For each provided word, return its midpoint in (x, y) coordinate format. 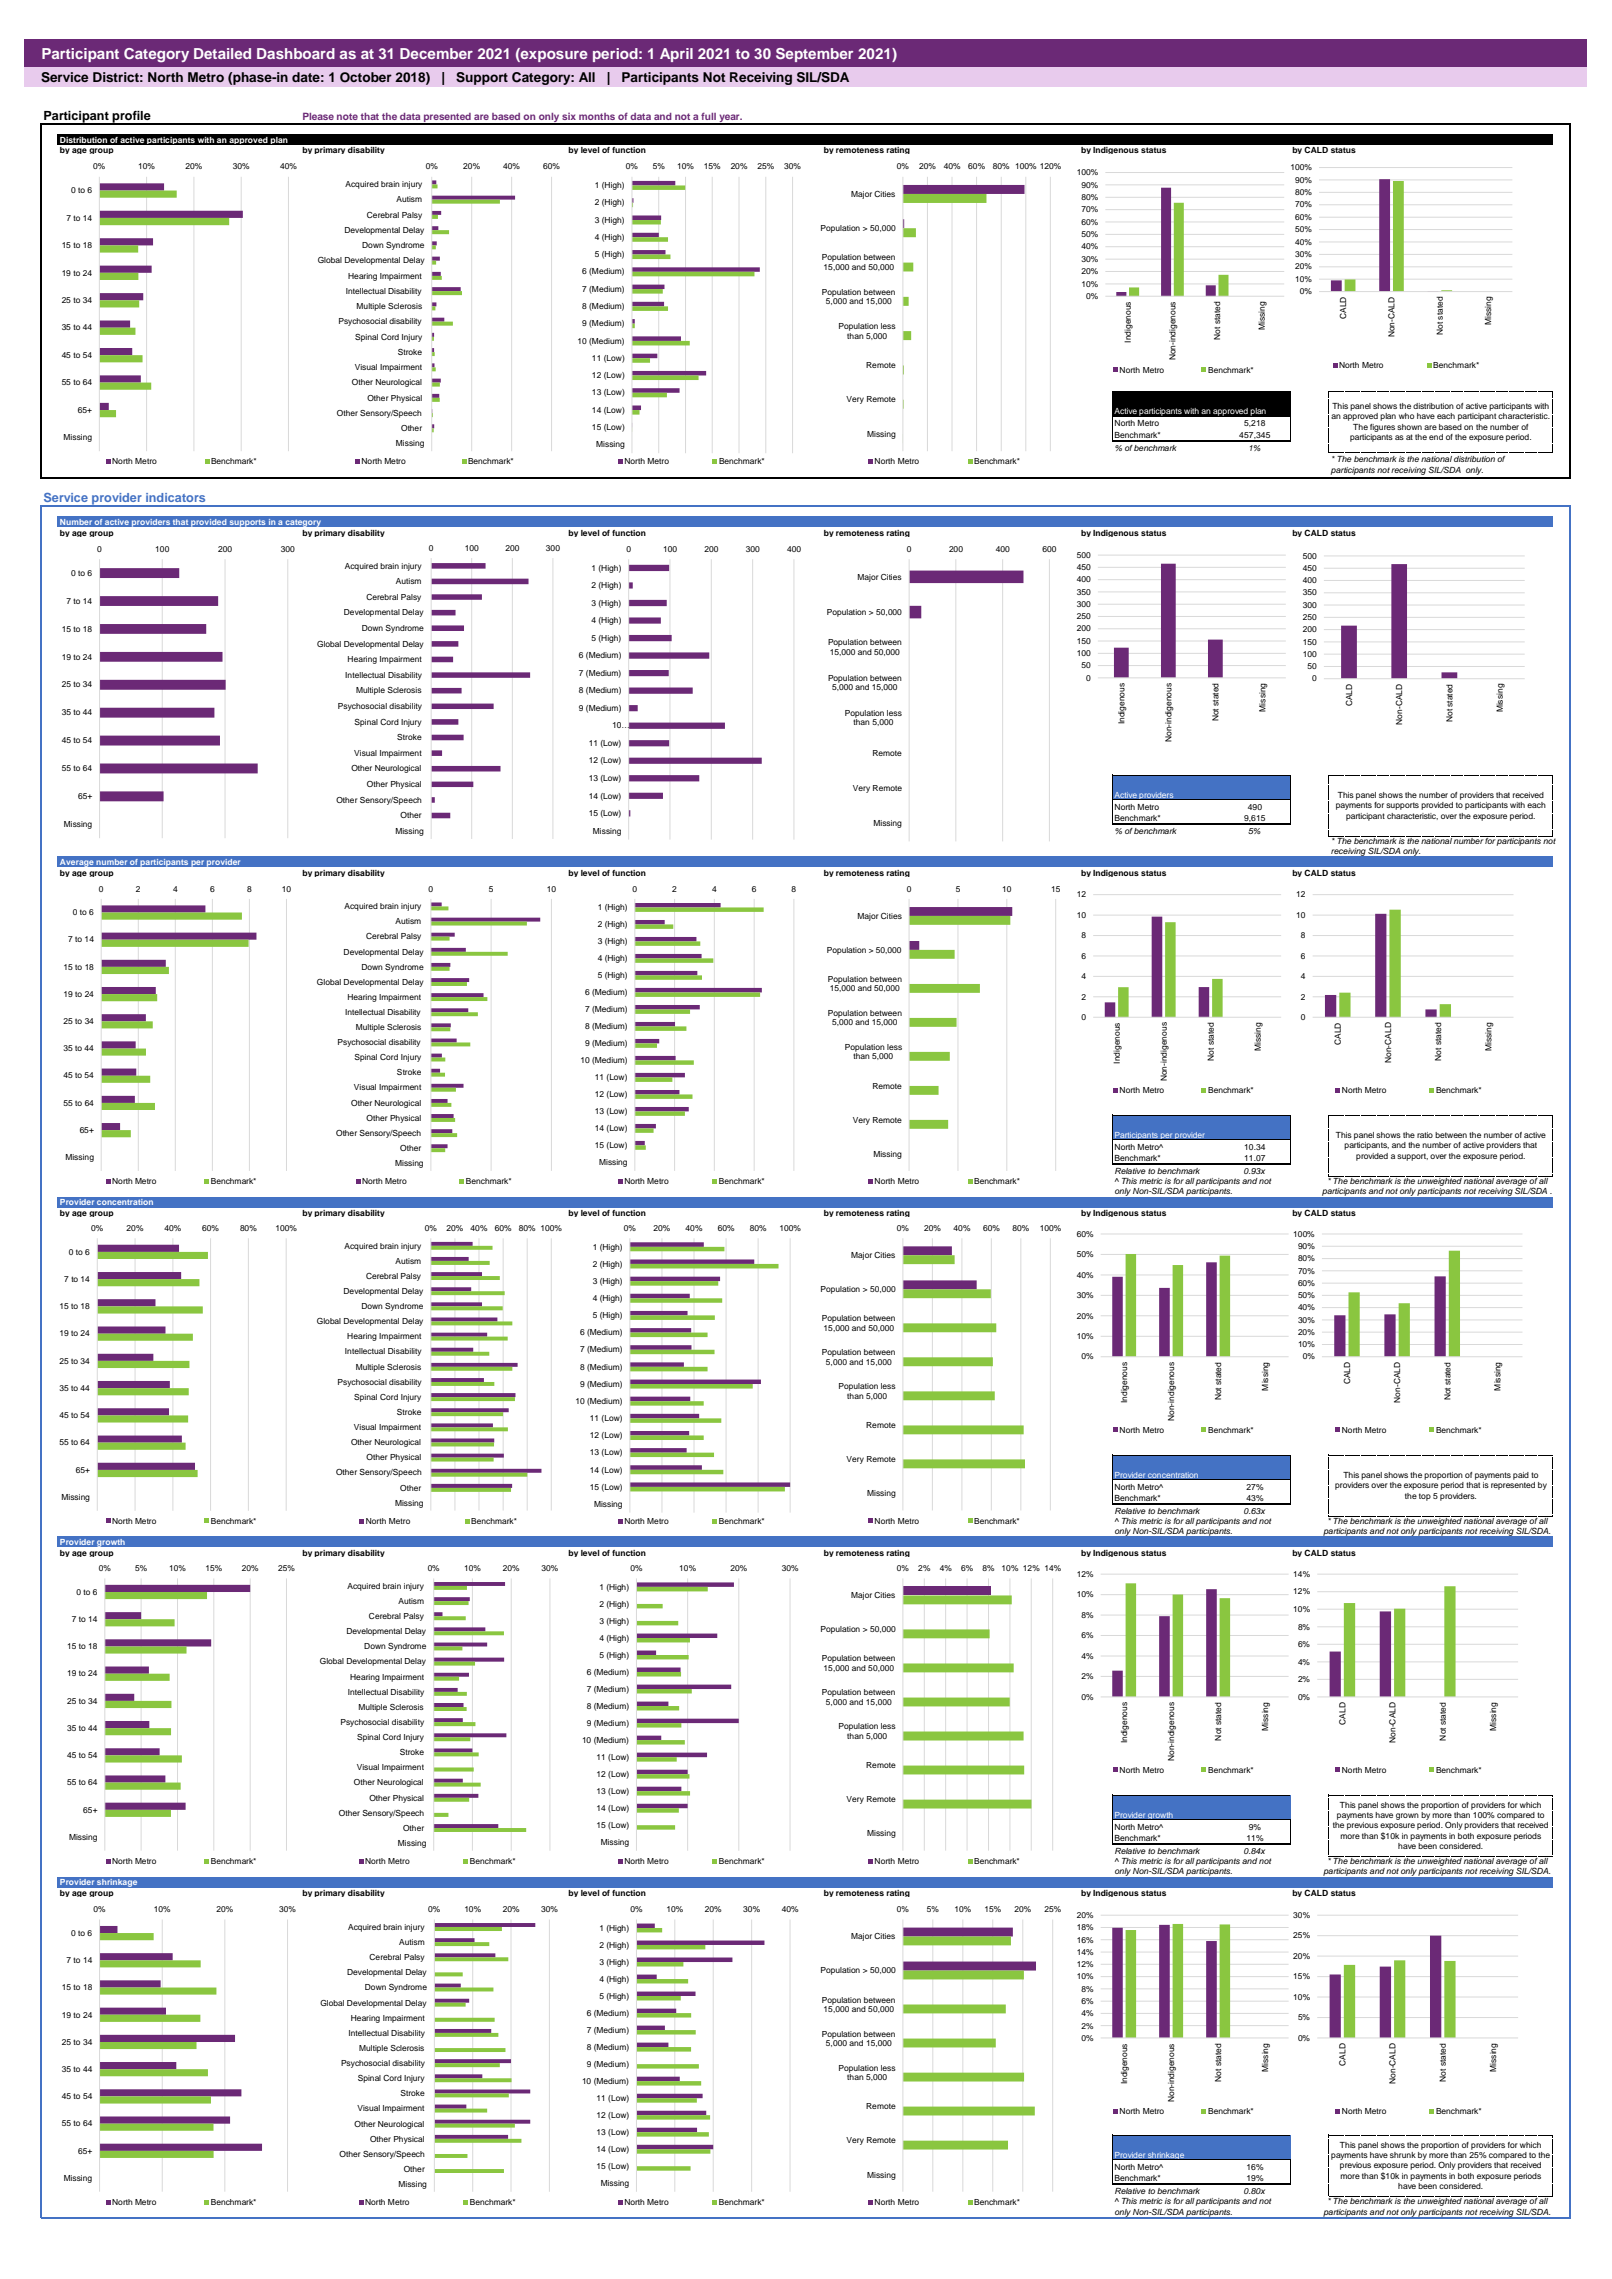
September (814, 55)
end (1436, 437)
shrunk (1403, 2155)
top (1425, 1497)
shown (1409, 427)
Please (318, 116)
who (1406, 416)
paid (1521, 1476)
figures (1382, 428)
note (347, 116)
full (708, 116)
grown (1407, 1816)
